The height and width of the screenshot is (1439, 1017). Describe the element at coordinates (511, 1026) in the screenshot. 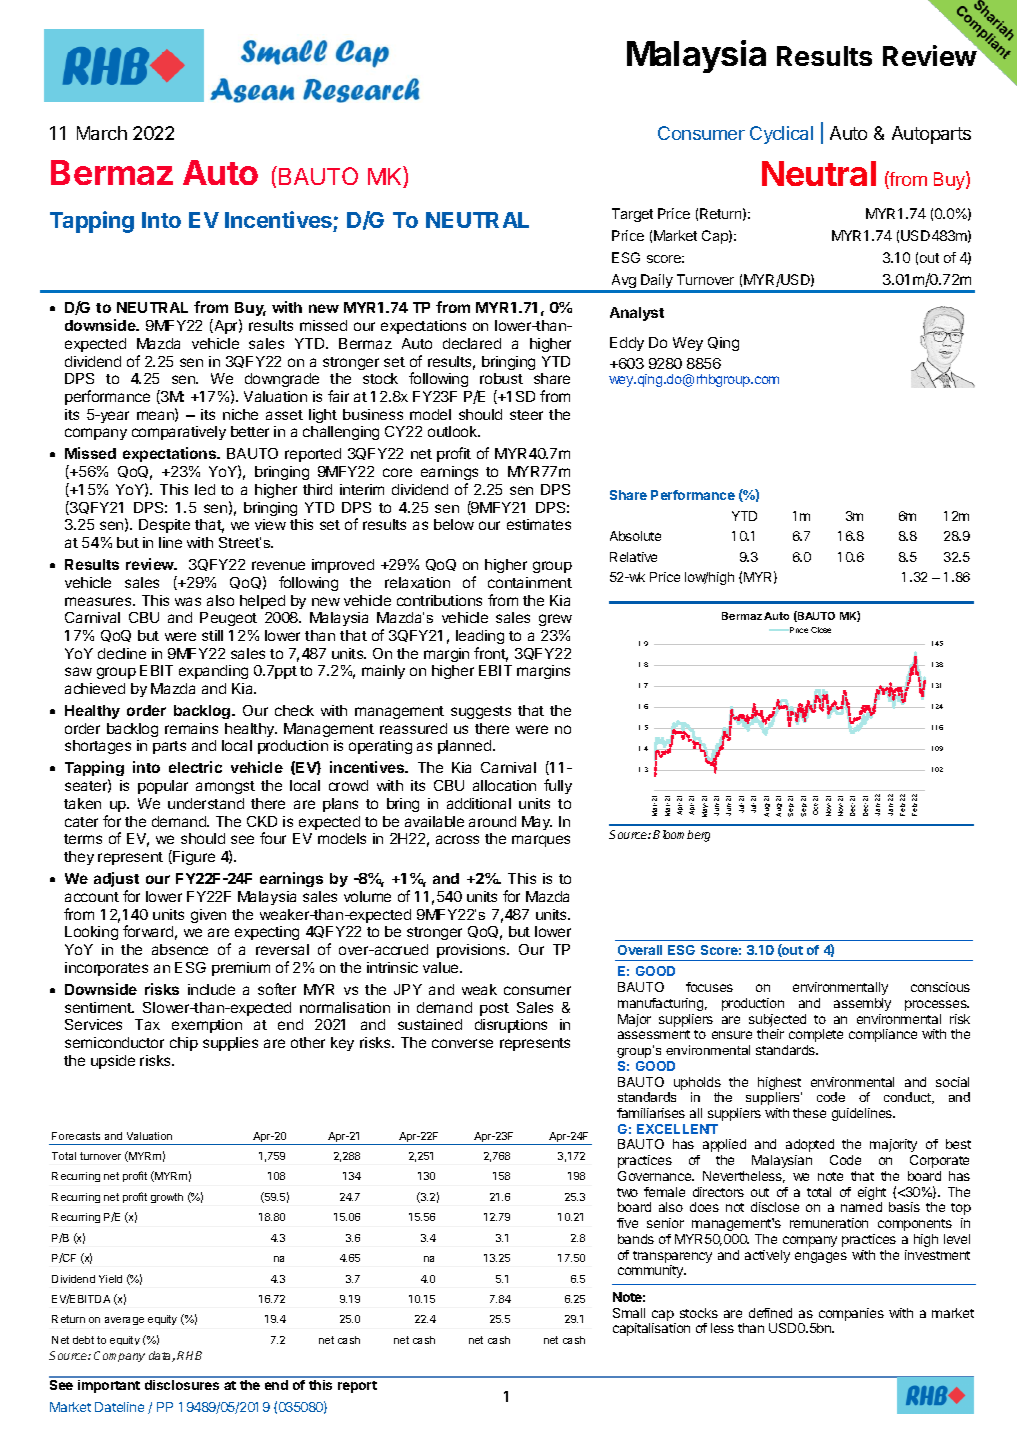

I see `disruptions` at that location.
